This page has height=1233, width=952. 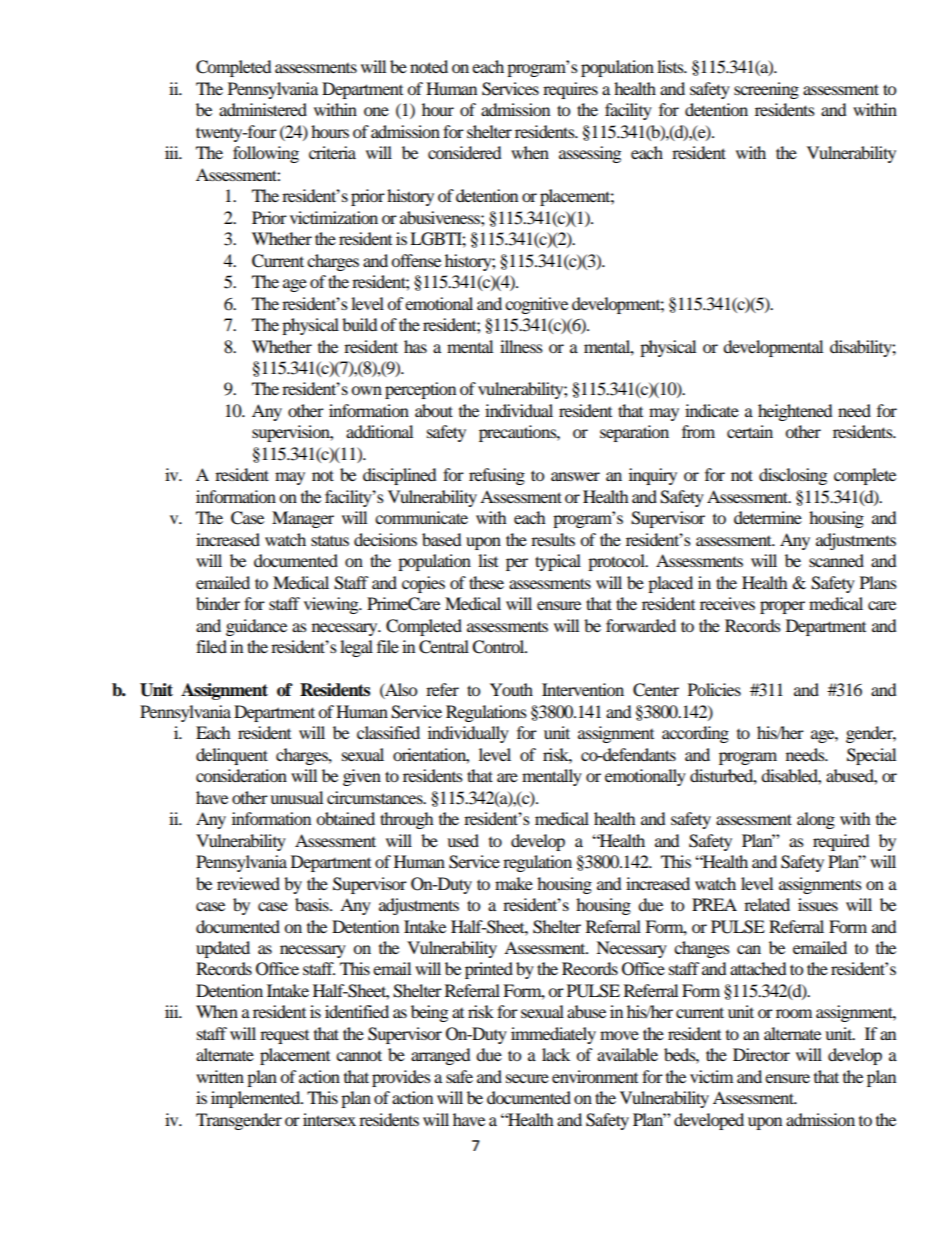 What do you see at coordinates (570, 90) in the page?
I see `requires` at bounding box center [570, 90].
